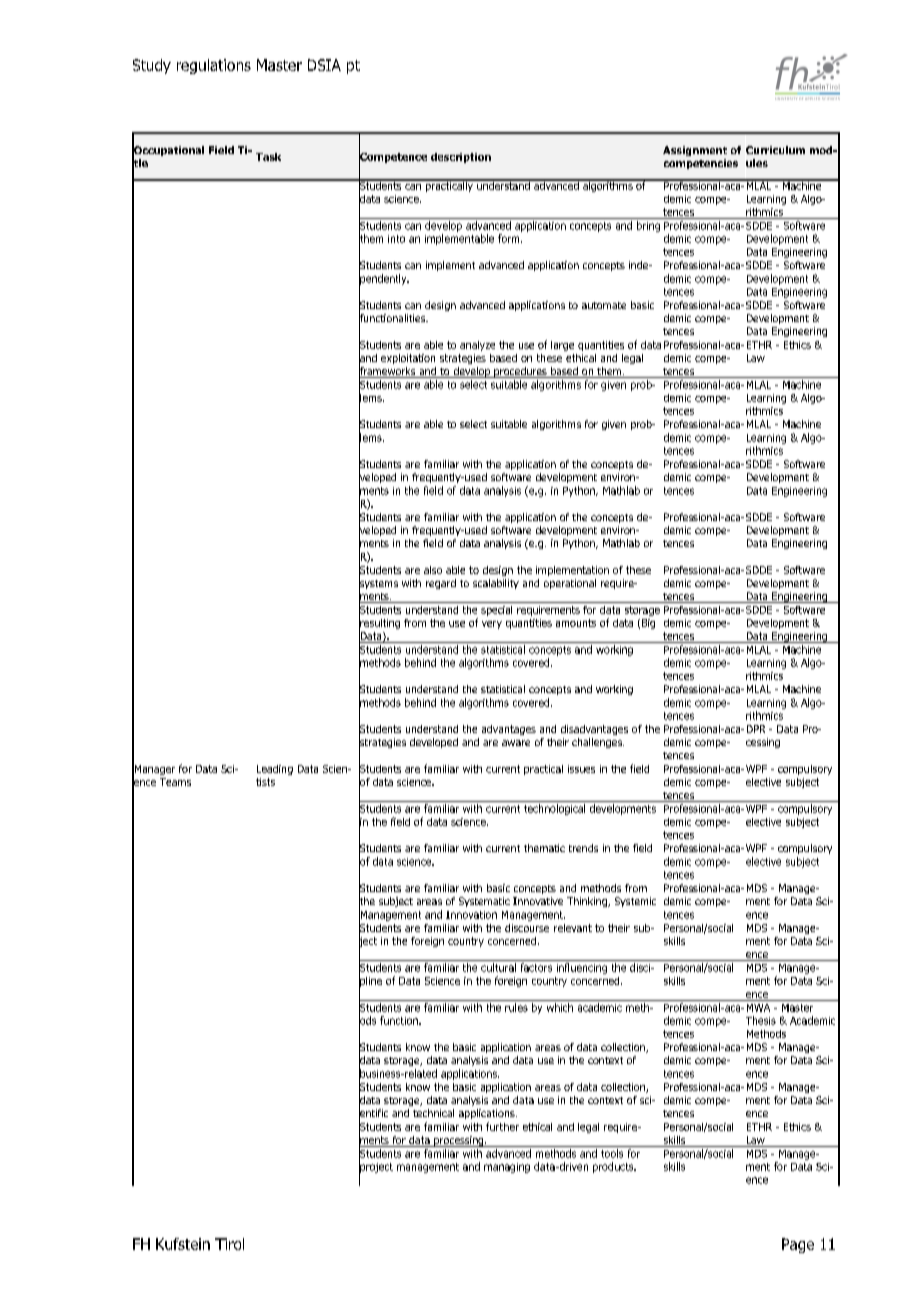 This document has width=924, height=1308. Describe the element at coordinates (507, 1168) in the document. I see `managing` at that location.
